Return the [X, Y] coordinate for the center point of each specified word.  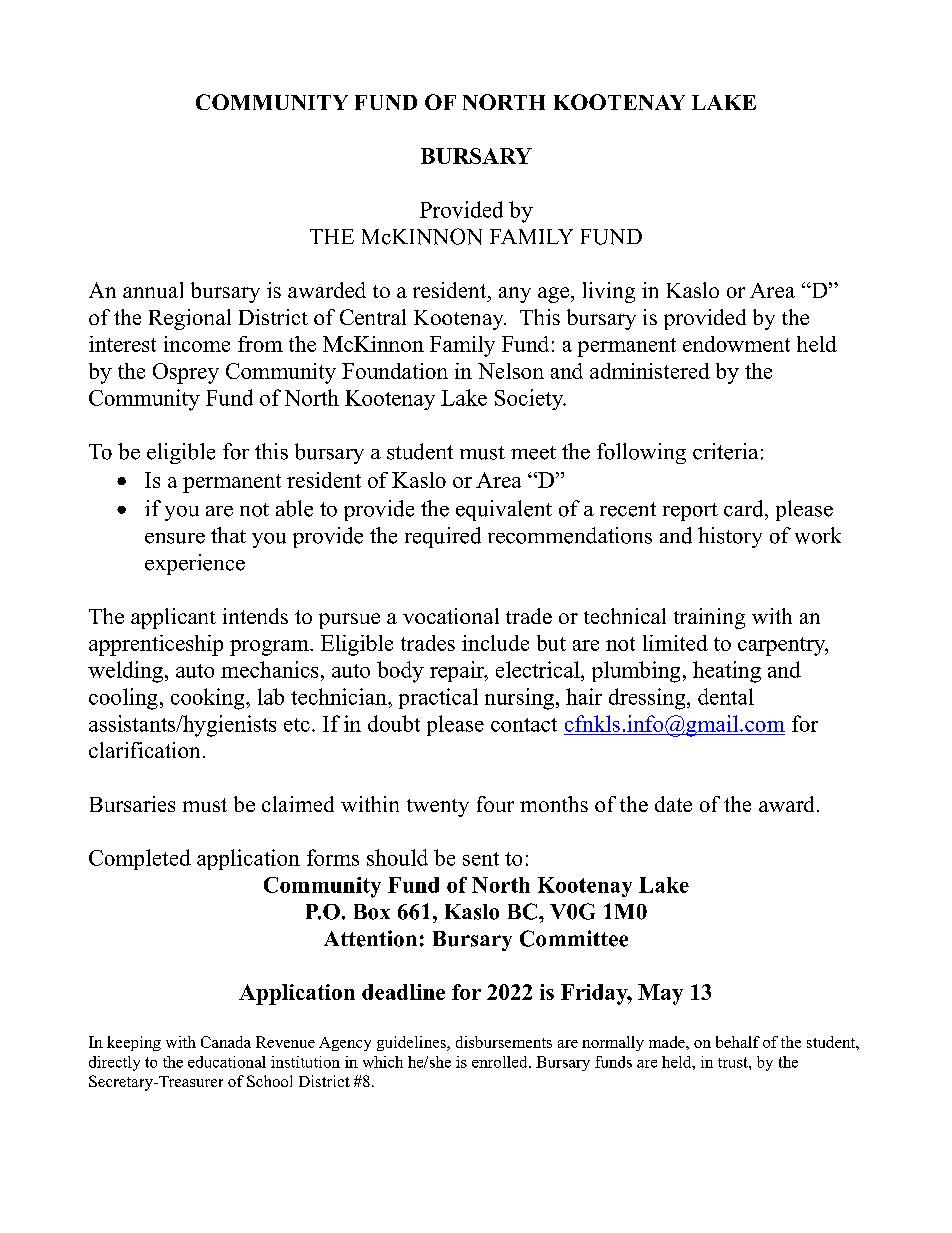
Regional [190, 319]
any [515, 295]
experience [195, 564]
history [730, 537]
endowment [736, 344]
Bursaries [132, 804]
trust [734, 1062]
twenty [438, 808]
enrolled [501, 1062]
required [443, 537]
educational [227, 1062]
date [673, 804]
